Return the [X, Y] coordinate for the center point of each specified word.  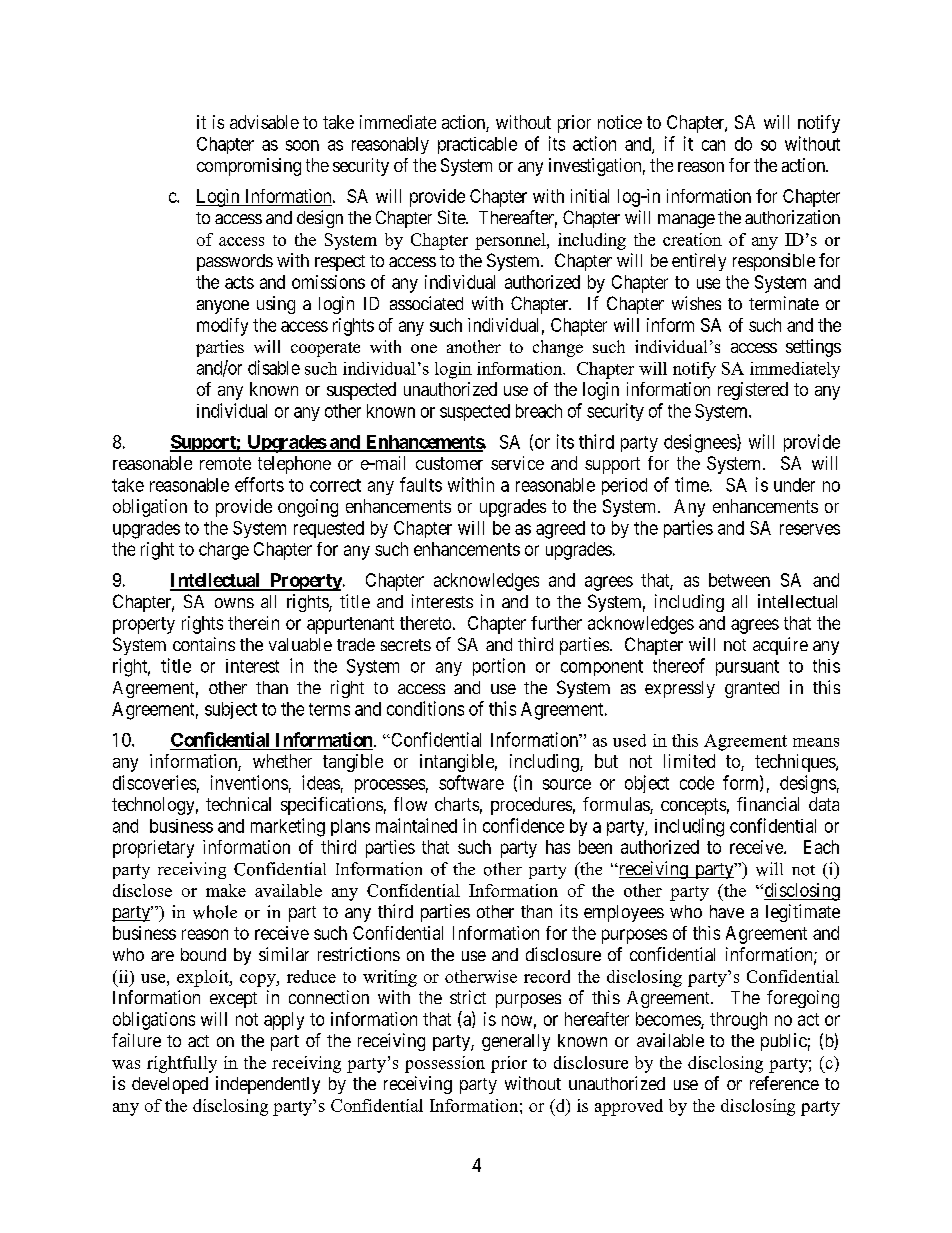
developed [170, 1085]
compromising [249, 167]
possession [445, 1064]
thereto [425, 623]
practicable [477, 145]
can [713, 145]
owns [234, 603]
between [739, 580]
